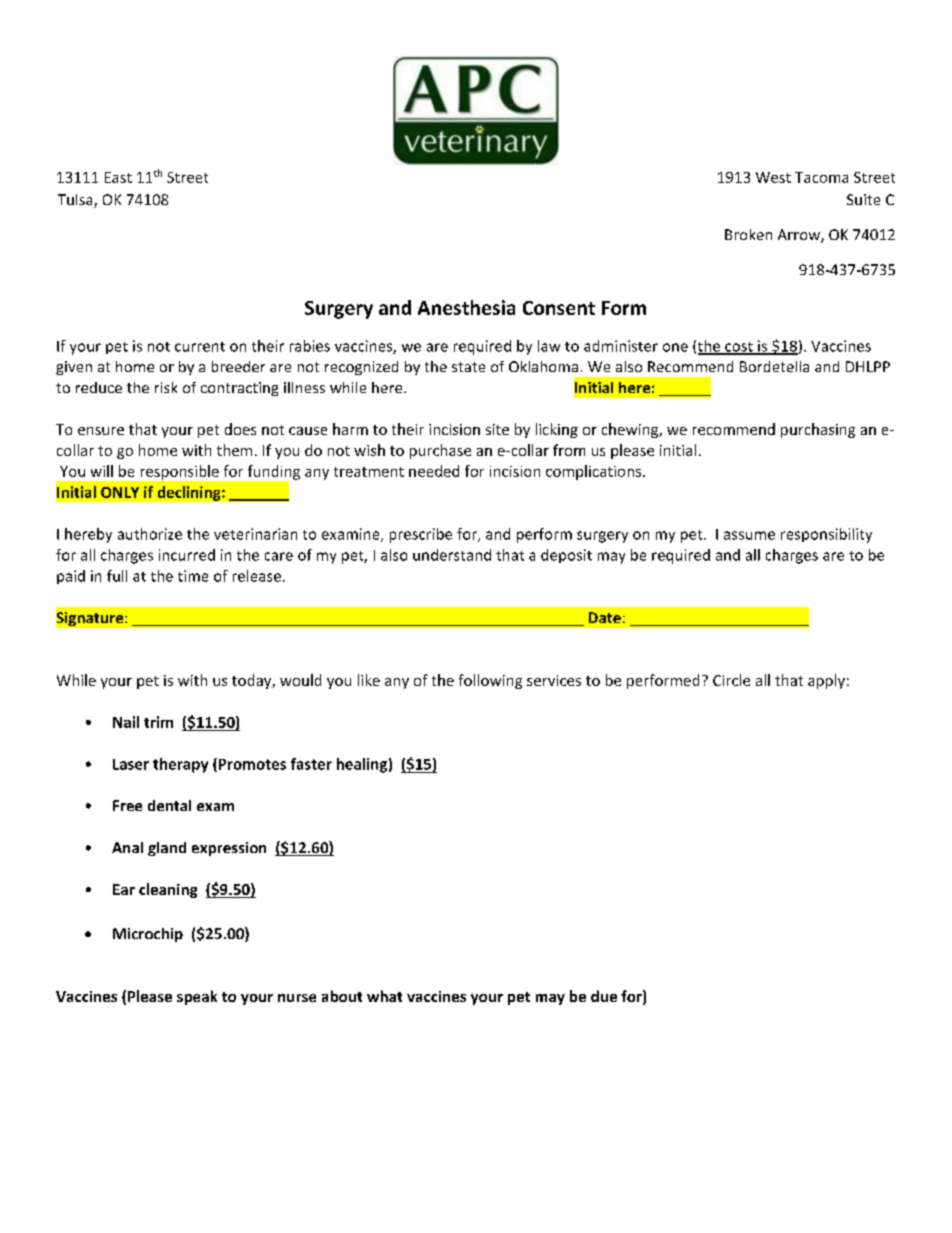 The height and width of the screenshot is (1233, 952). Describe the element at coordinates (452, 555) in the screenshot. I see `understand` at that location.
